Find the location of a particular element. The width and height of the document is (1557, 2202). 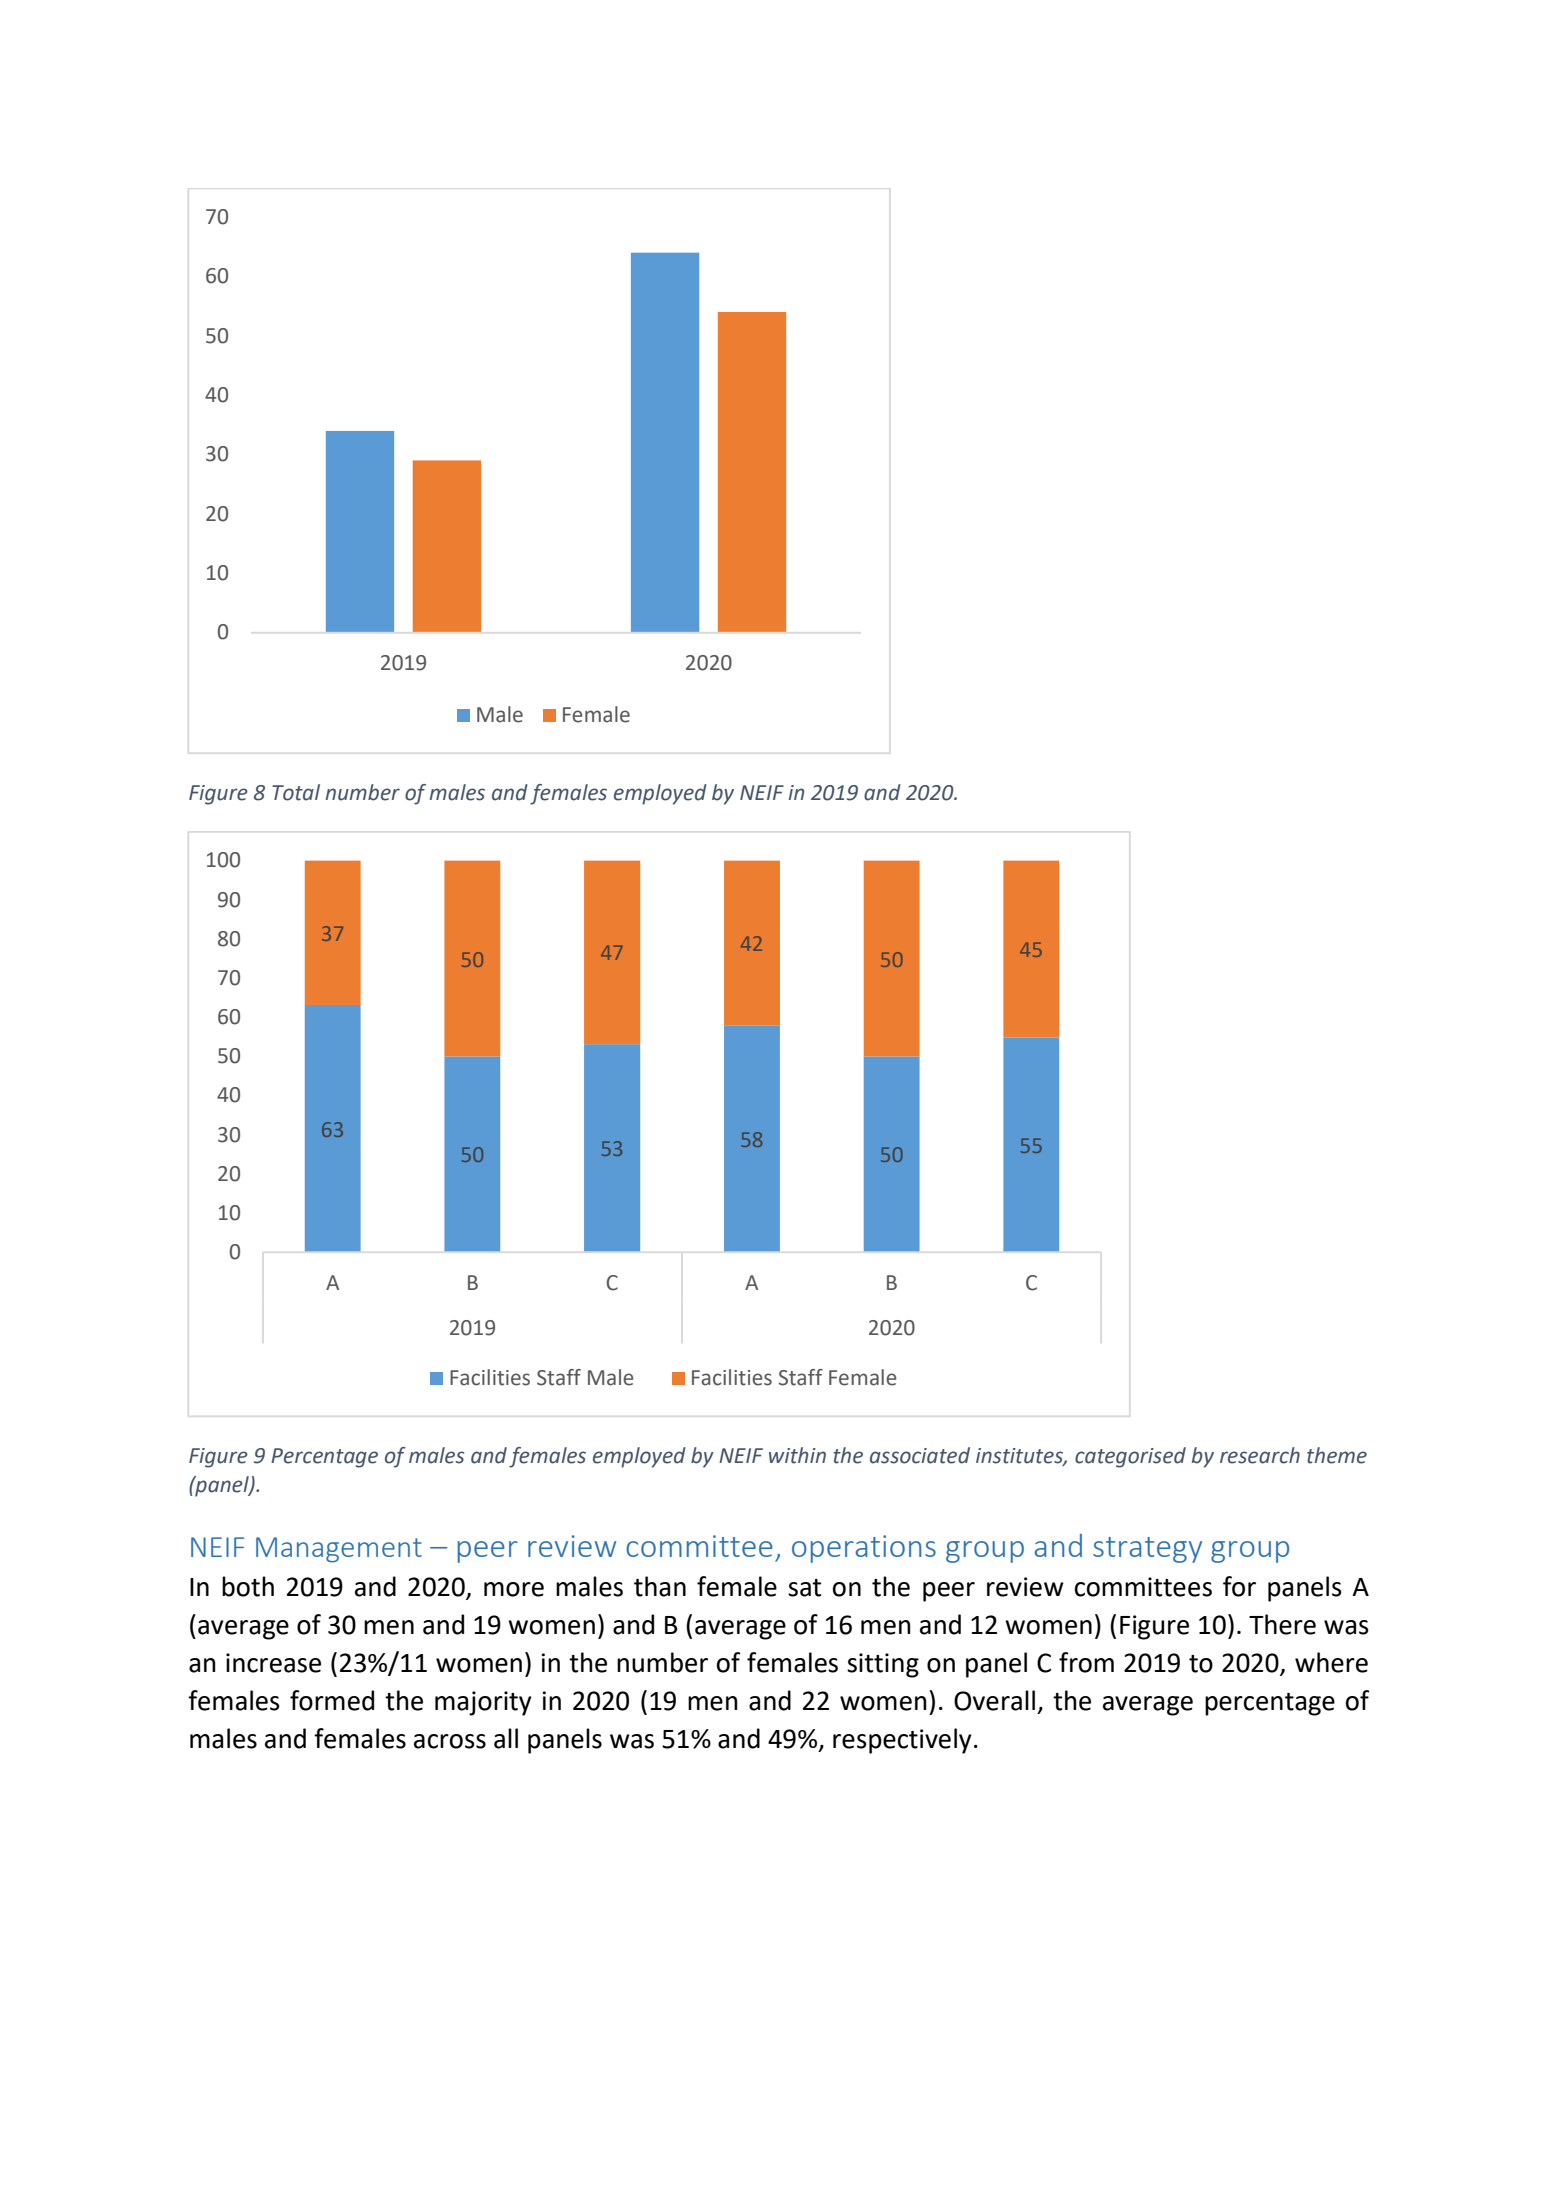

research is located at coordinates (1260, 1455).
